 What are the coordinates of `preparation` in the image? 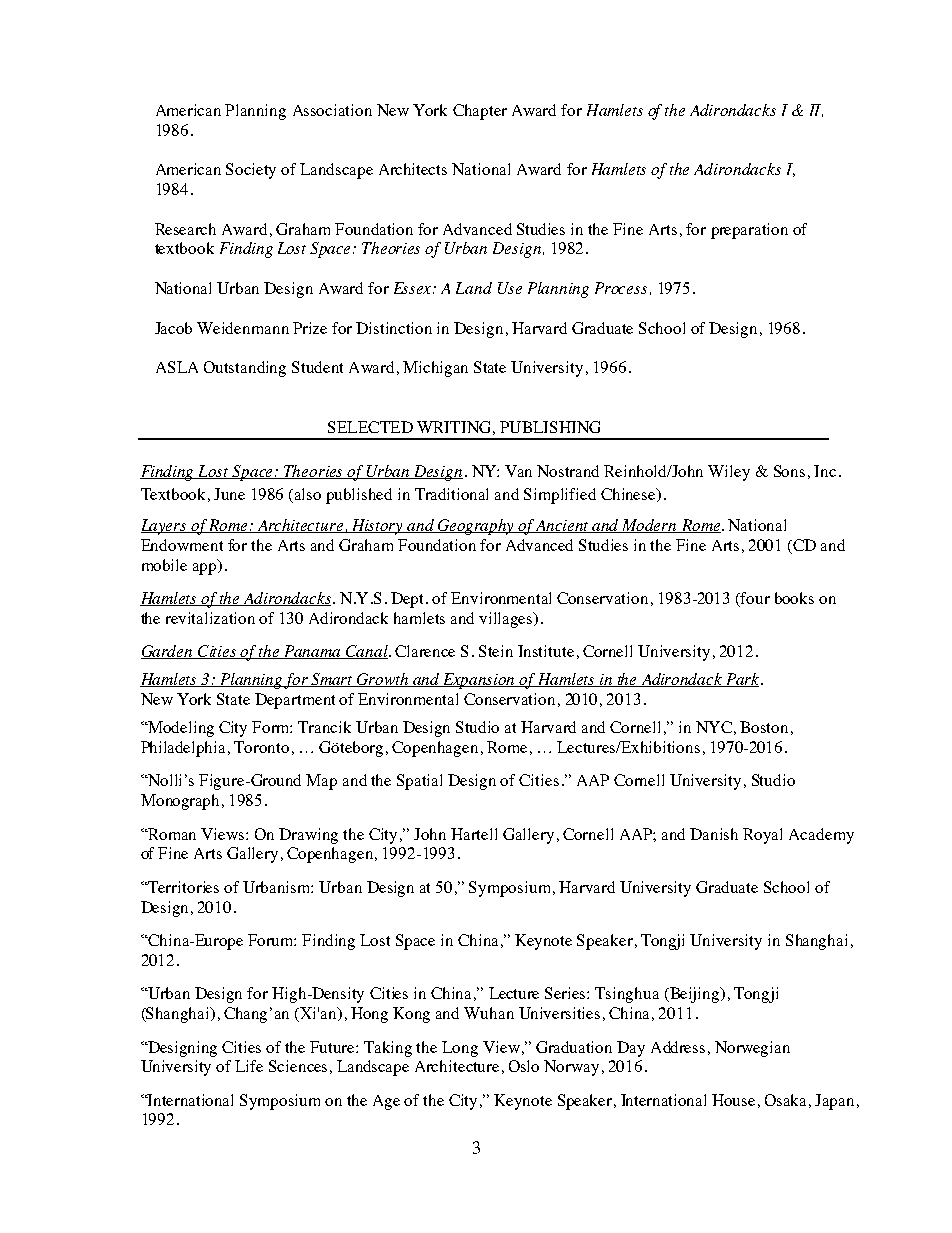 It's located at (749, 231).
